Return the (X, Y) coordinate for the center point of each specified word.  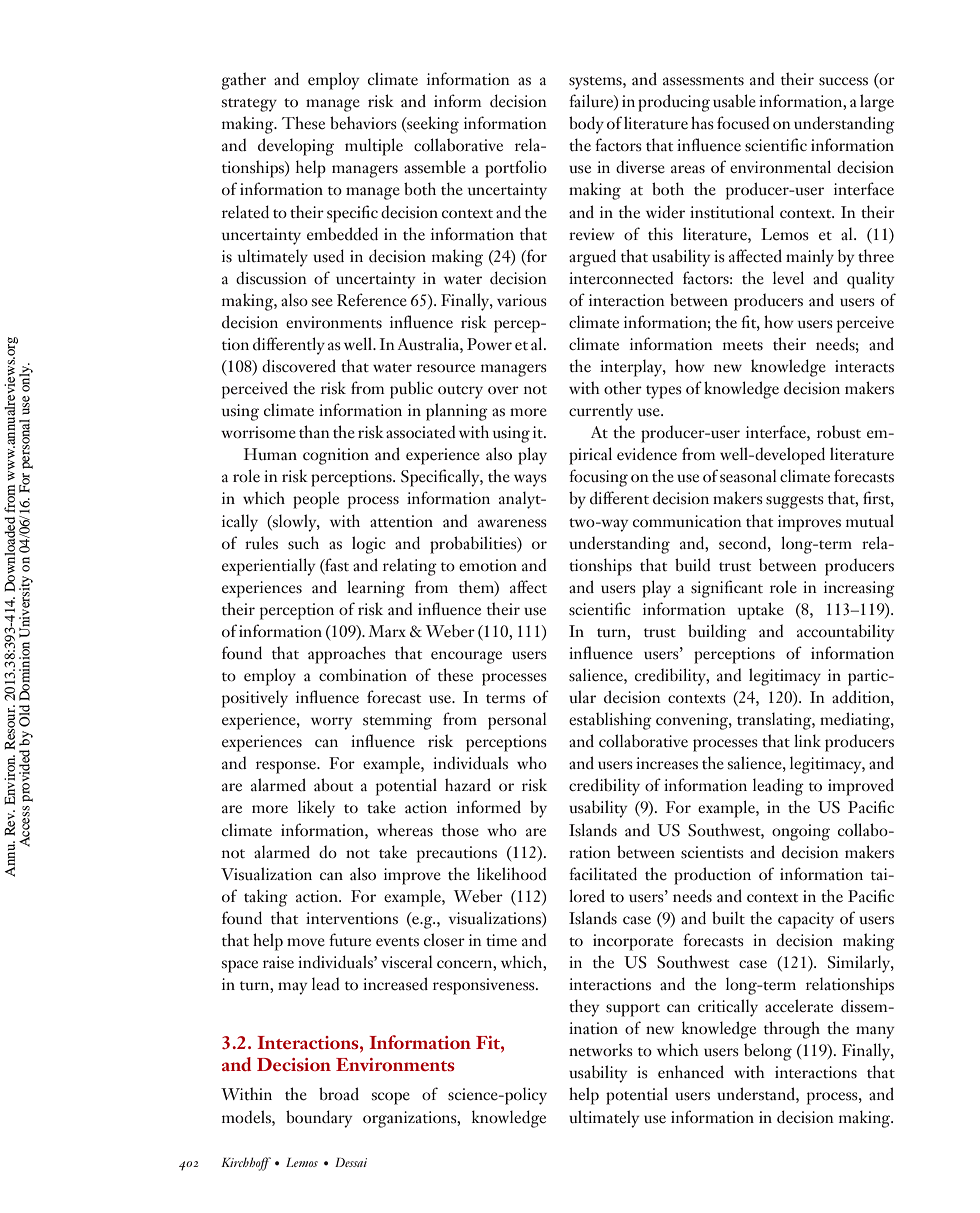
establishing (610, 721)
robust (839, 432)
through (792, 1030)
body (586, 125)
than (314, 431)
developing (296, 147)
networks (601, 1050)
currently (601, 412)
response (287, 767)
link (807, 740)
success (843, 81)
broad (339, 1094)
